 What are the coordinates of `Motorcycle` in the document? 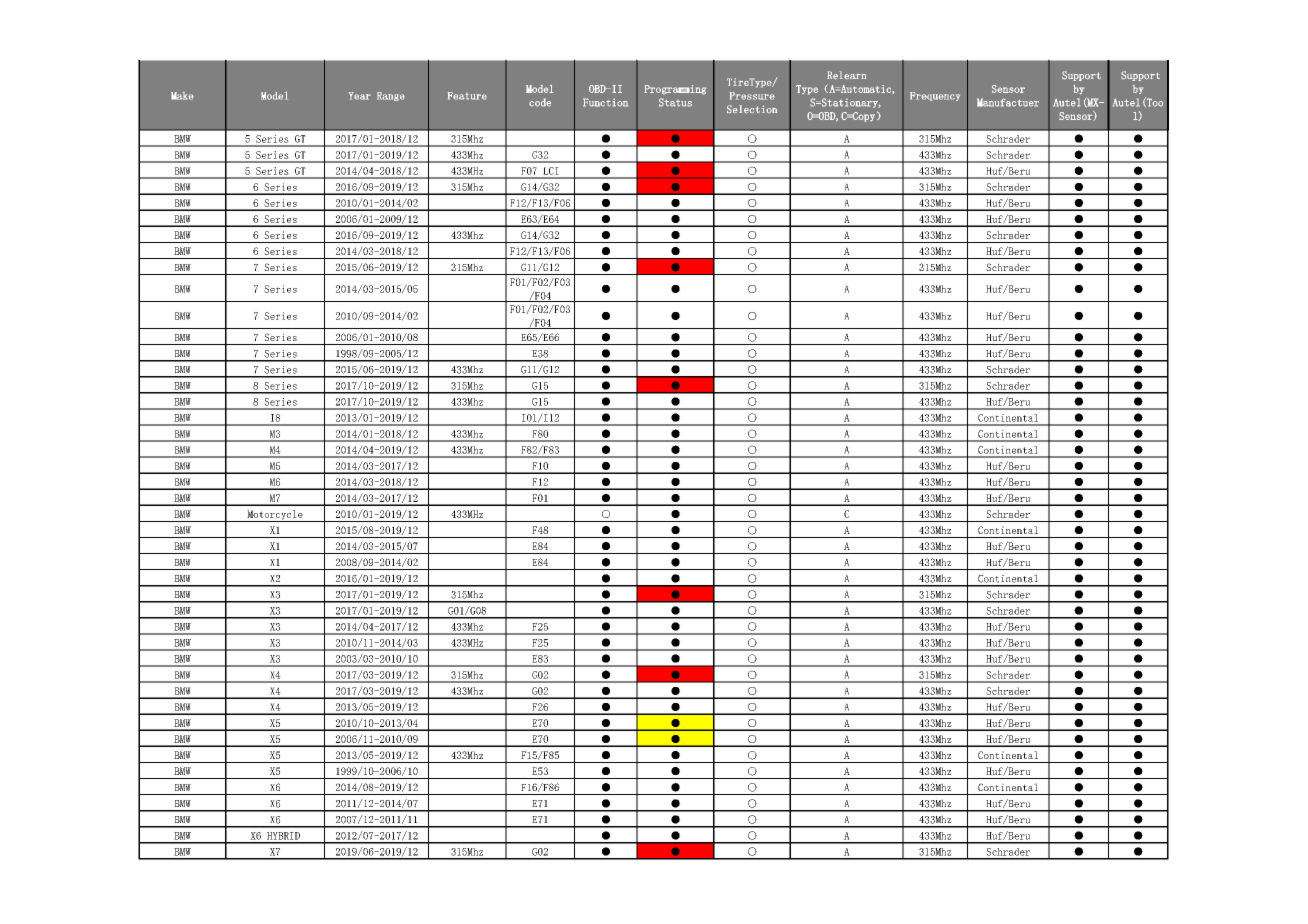 It's located at (275, 516).
